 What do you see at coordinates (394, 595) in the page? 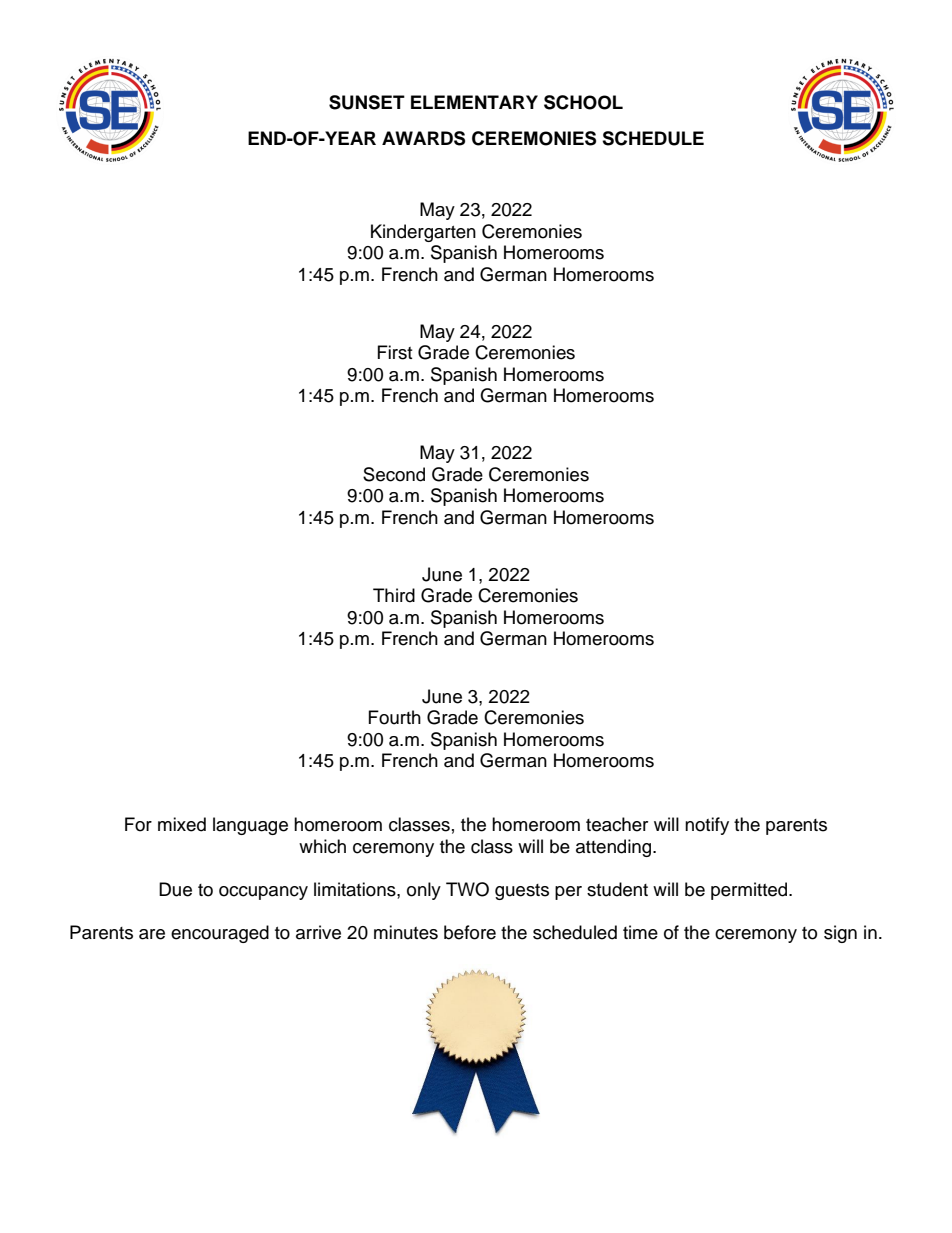
I see `Third` at bounding box center [394, 595].
